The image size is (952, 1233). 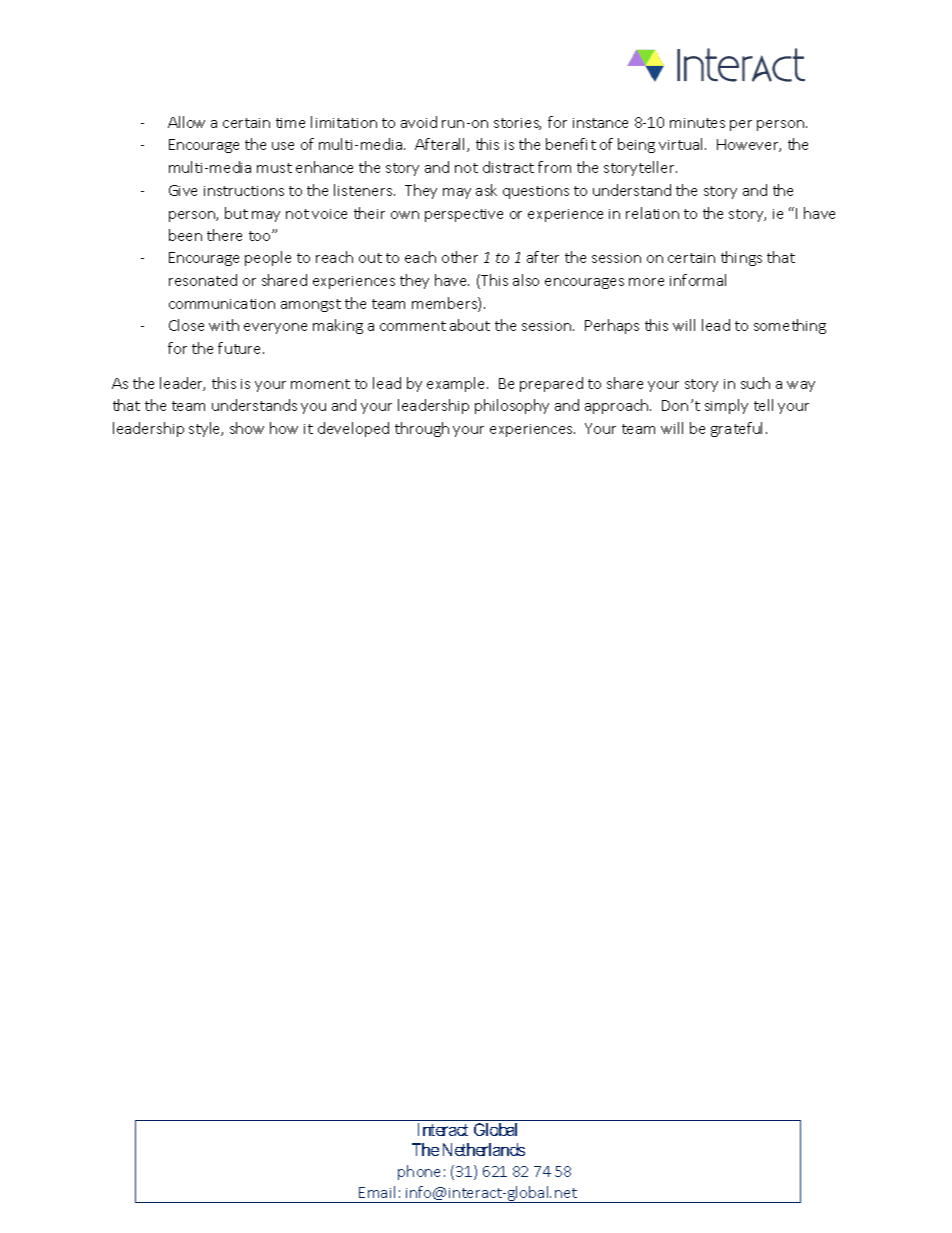 What do you see at coordinates (484, 1149) in the document?
I see `Netherlands` at bounding box center [484, 1149].
